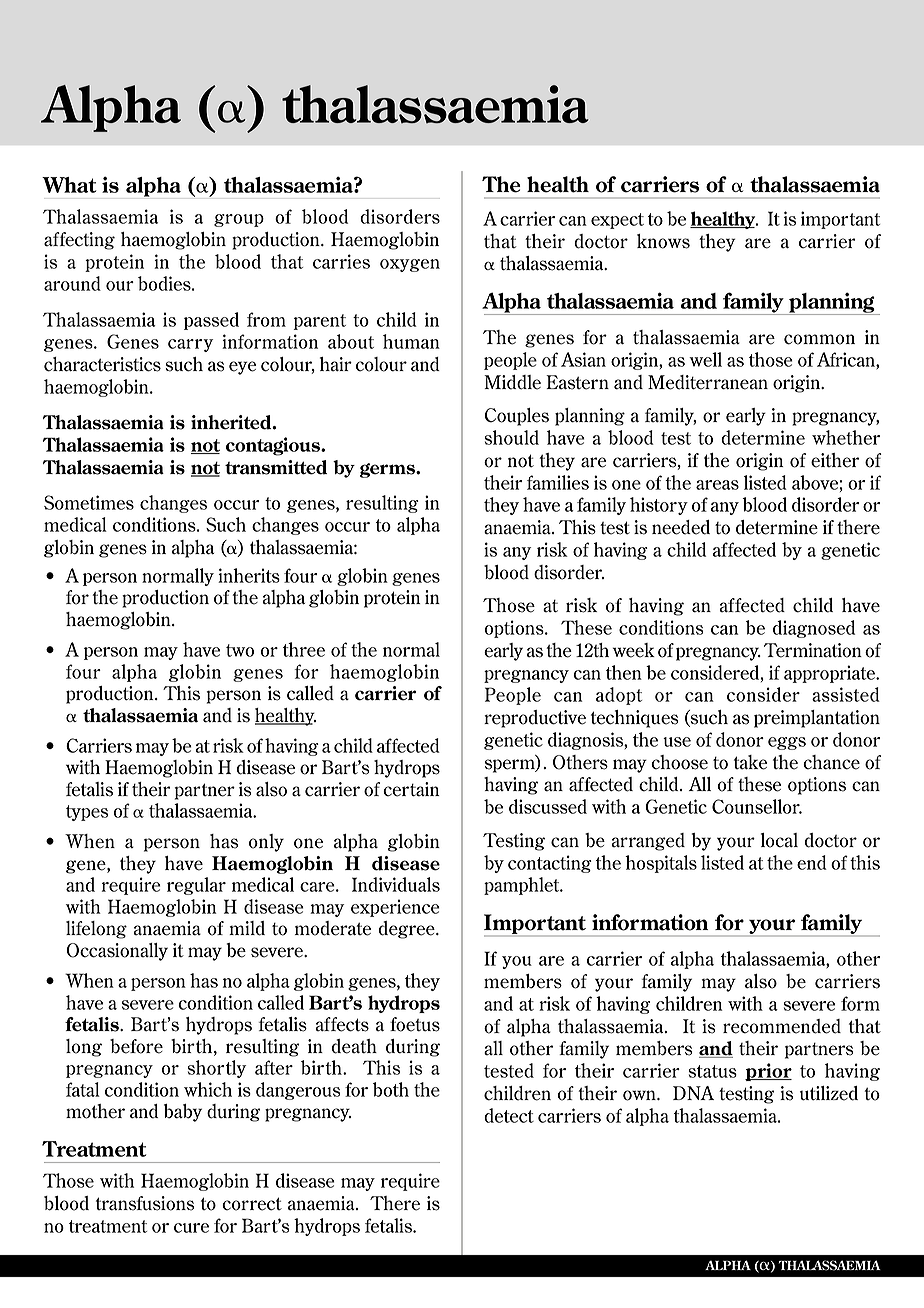 The width and height of the image is (924, 1308). Describe the element at coordinates (535, 719) in the image. I see `reproductive` at that location.
